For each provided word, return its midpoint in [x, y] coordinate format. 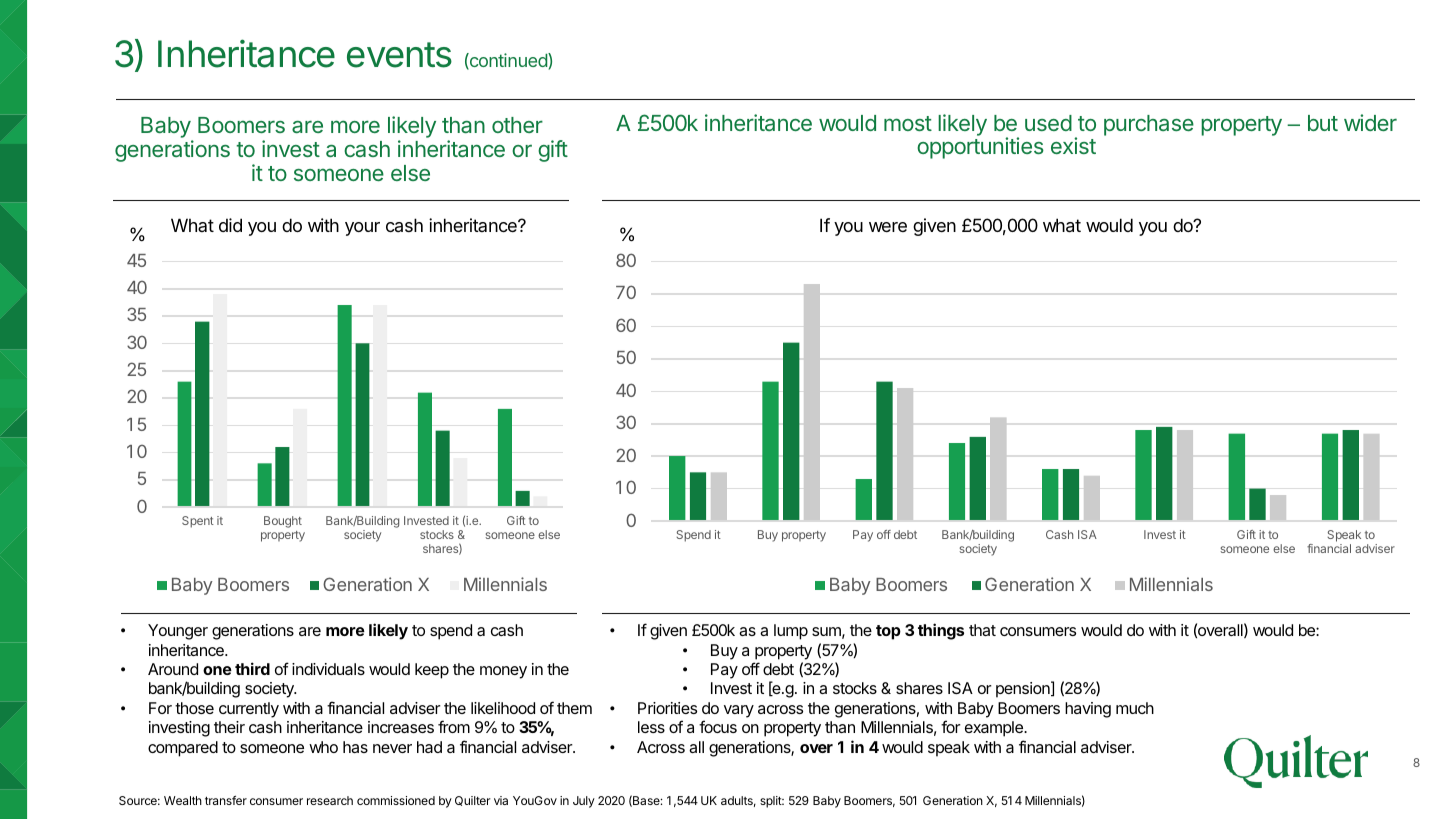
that [982, 630]
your [362, 229]
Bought [283, 522]
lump [791, 632]
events [399, 55]
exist [1073, 145]
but [1323, 123]
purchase [1149, 125]
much [1135, 708]
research [330, 800]
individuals [328, 669]
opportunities [980, 148]
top [888, 632]
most [908, 123]
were [888, 227]
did [230, 225]
